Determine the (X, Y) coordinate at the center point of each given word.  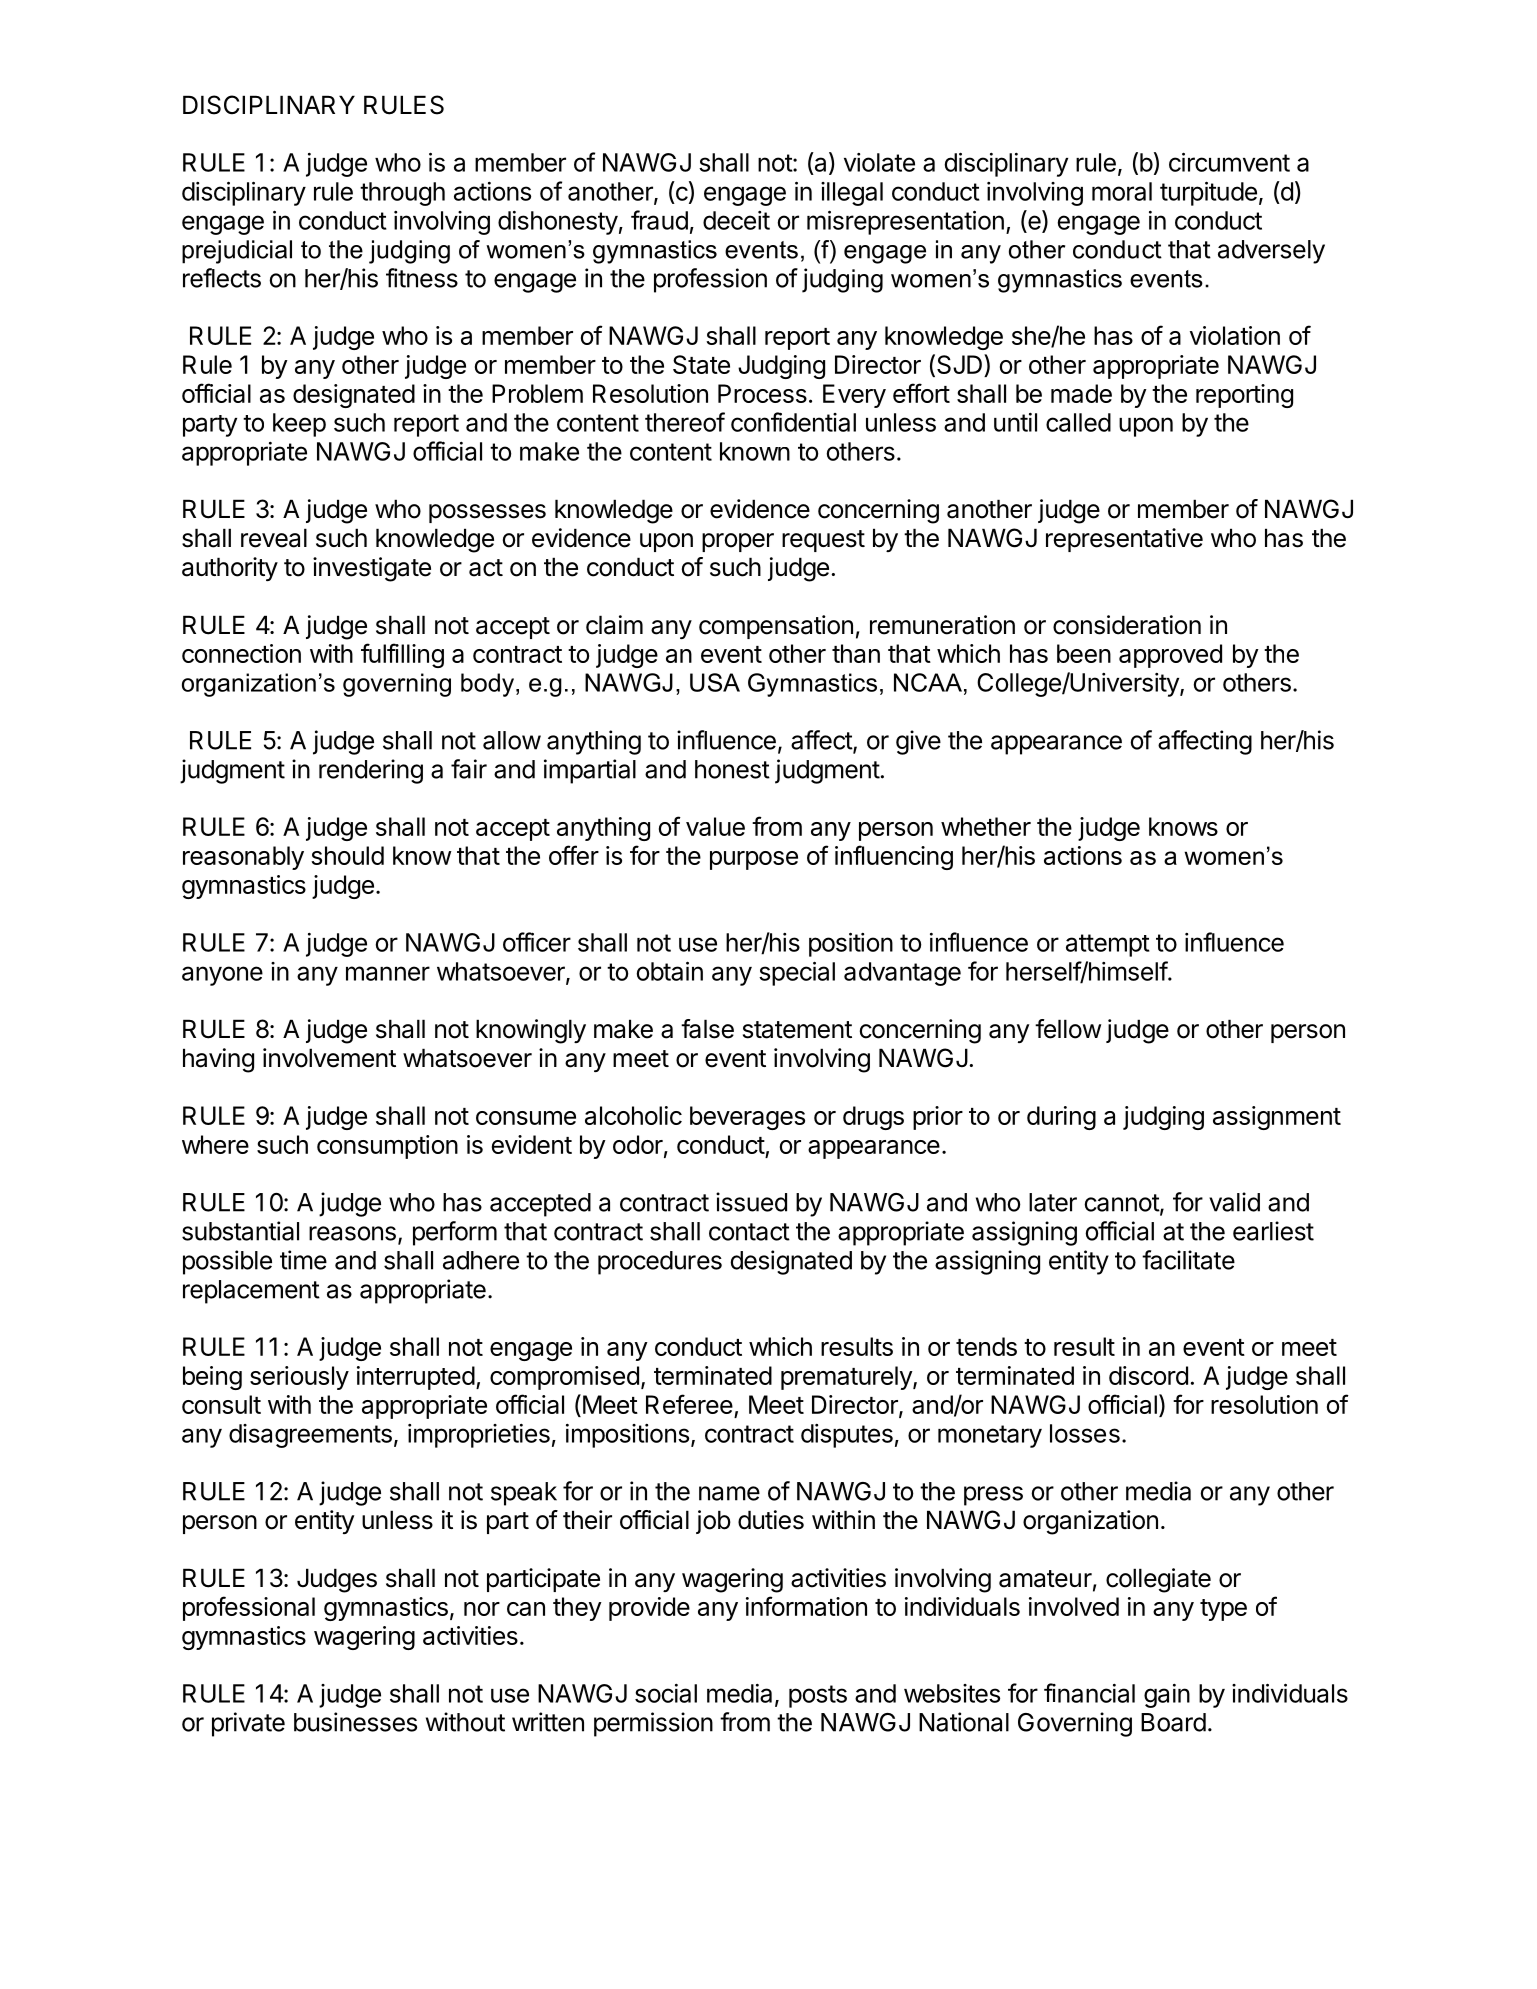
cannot (1122, 1204)
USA (715, 682)
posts (818, 1696)
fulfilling (402, 655)
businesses (355, 1722)
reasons (352, 1233)
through (402, 194)
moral (1122, 191)
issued (751, 1202)
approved (1170, 656)
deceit (736, 220)
